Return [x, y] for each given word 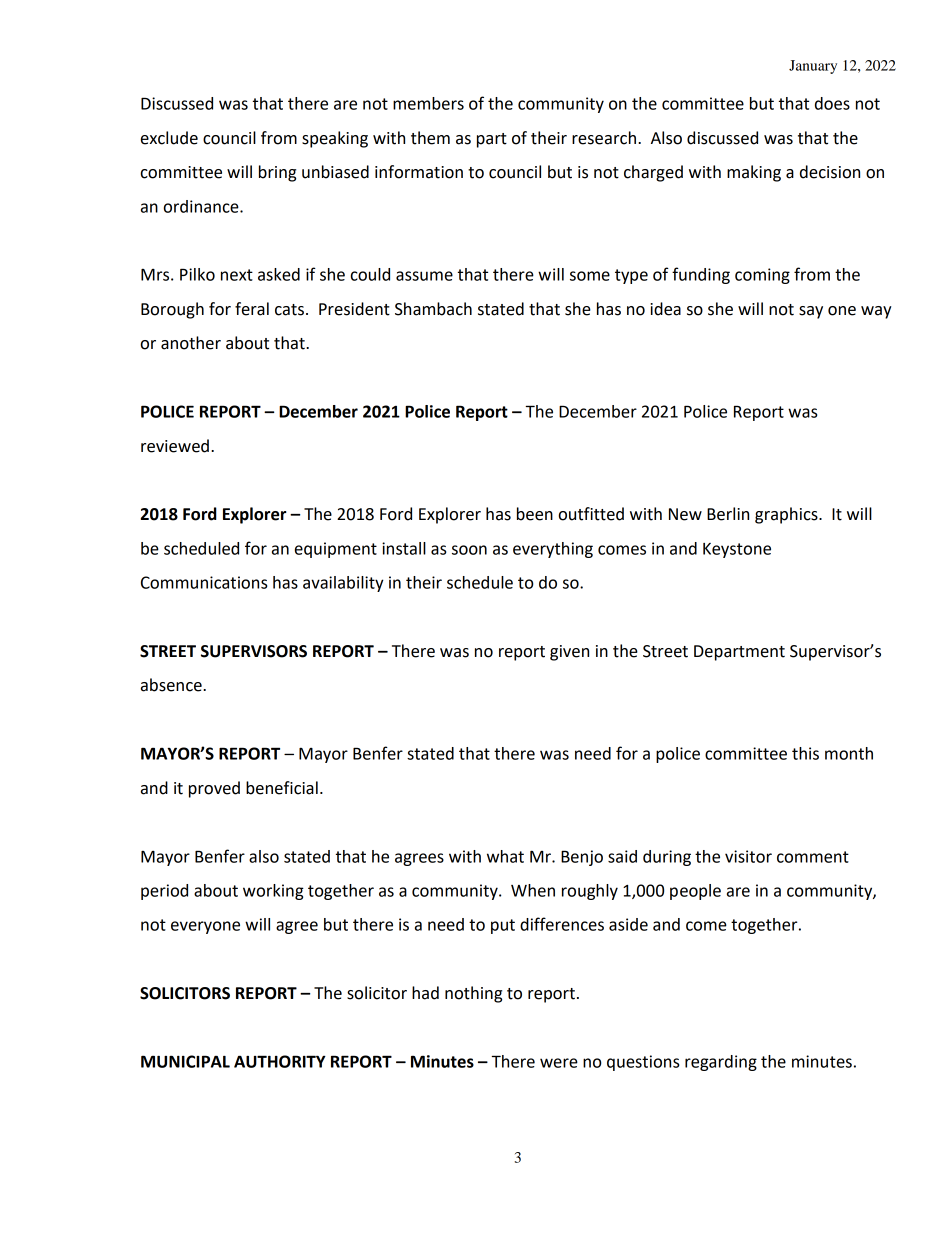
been [535, 514]
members [428, 103]
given [569, 653]
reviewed [175, 446]
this [805, 753]
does [832, 103]
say [811, 312]
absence [172, 685]
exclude [169, 138]
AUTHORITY [280, 1061]
